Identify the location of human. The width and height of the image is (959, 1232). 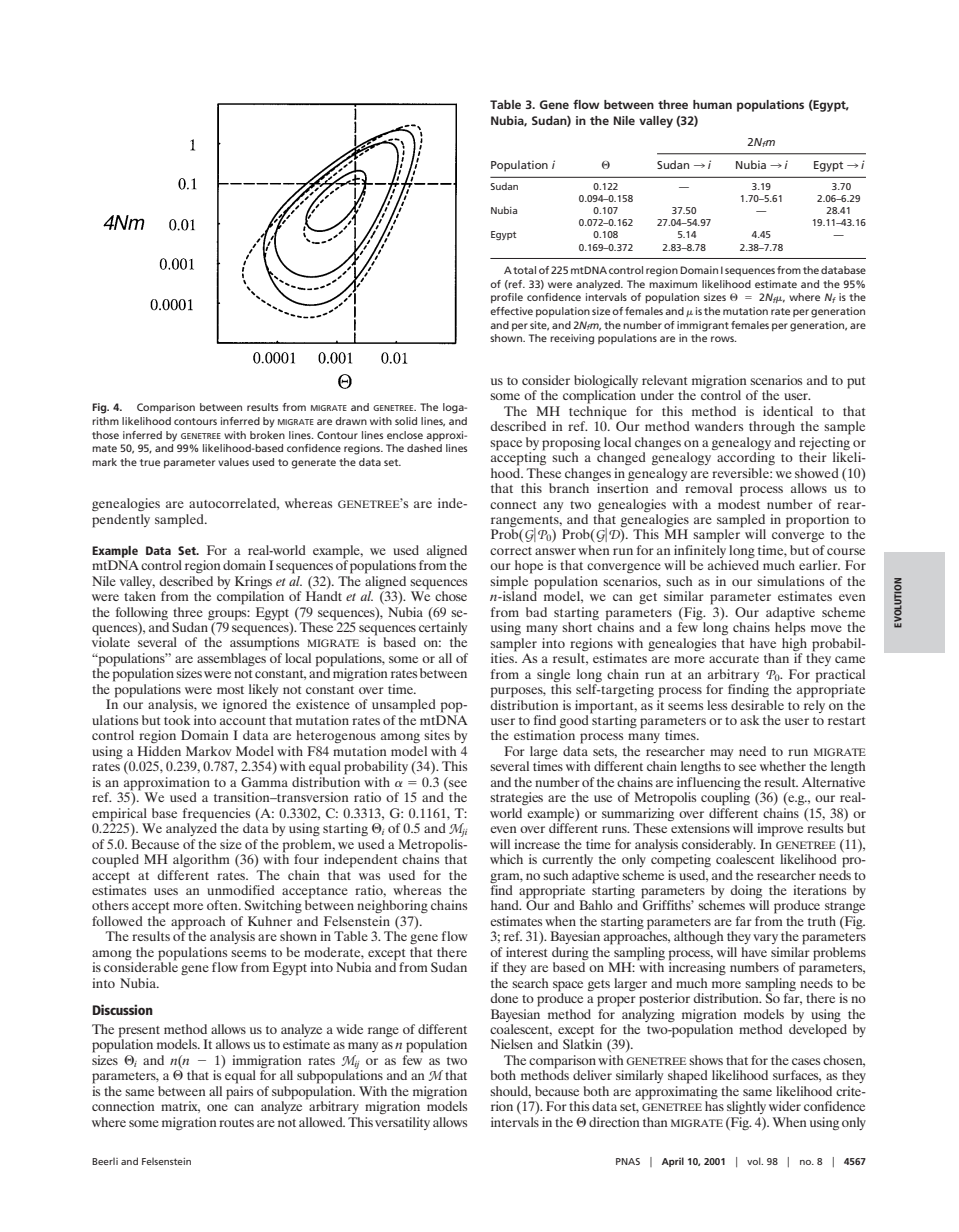
(712, 104).
